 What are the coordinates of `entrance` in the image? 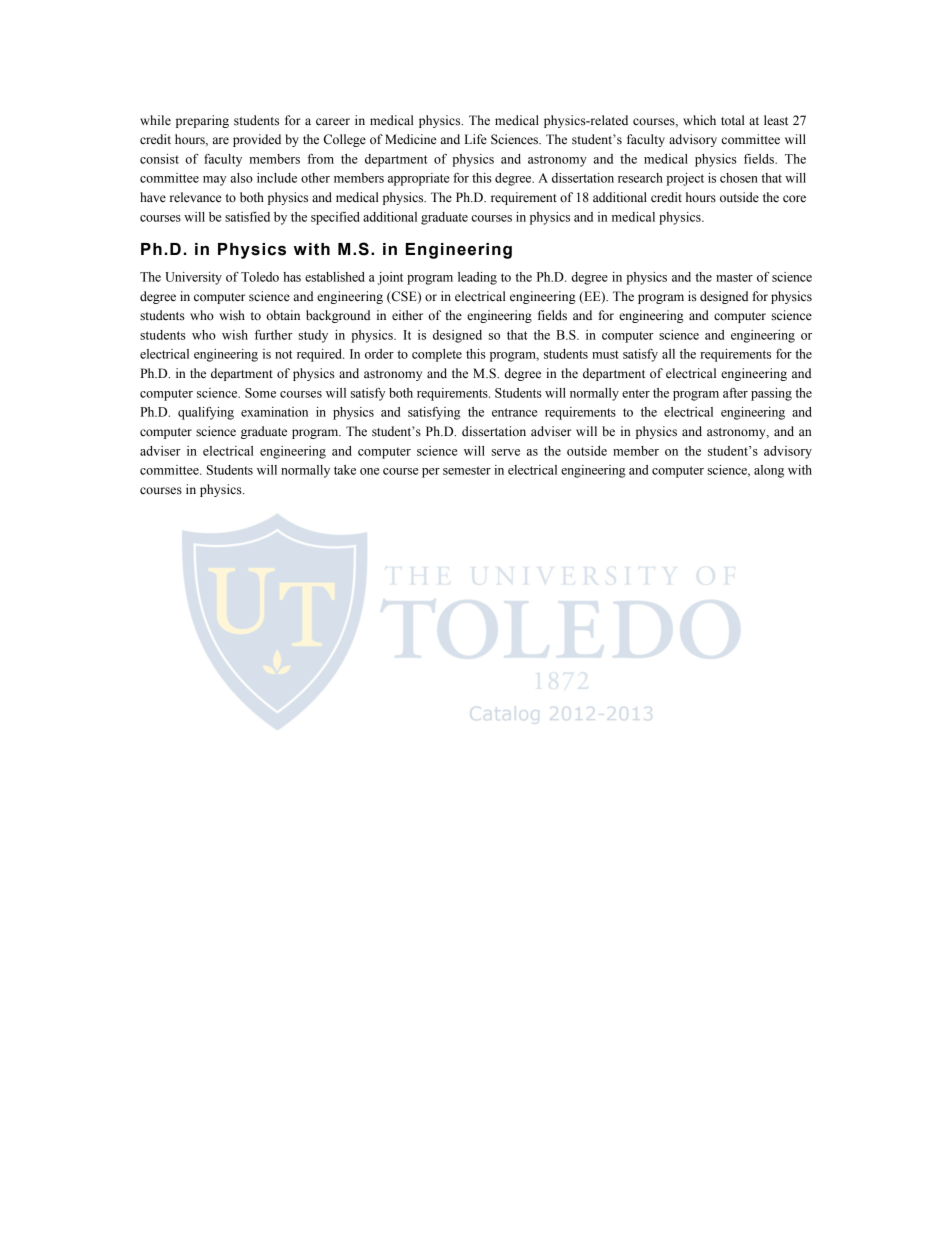 It's located at (514, 412).
